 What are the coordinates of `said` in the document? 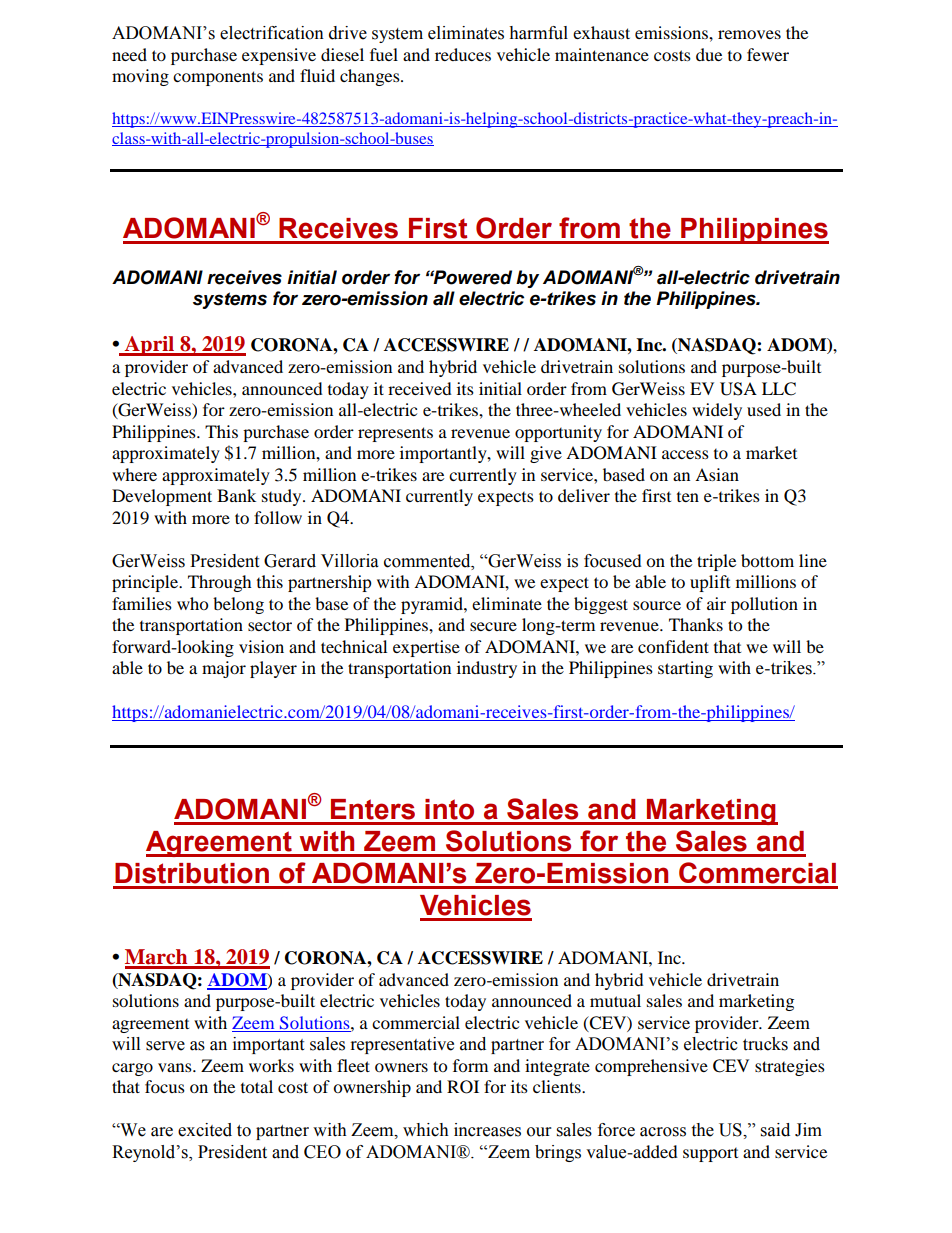 It's located at (775, 1130).
